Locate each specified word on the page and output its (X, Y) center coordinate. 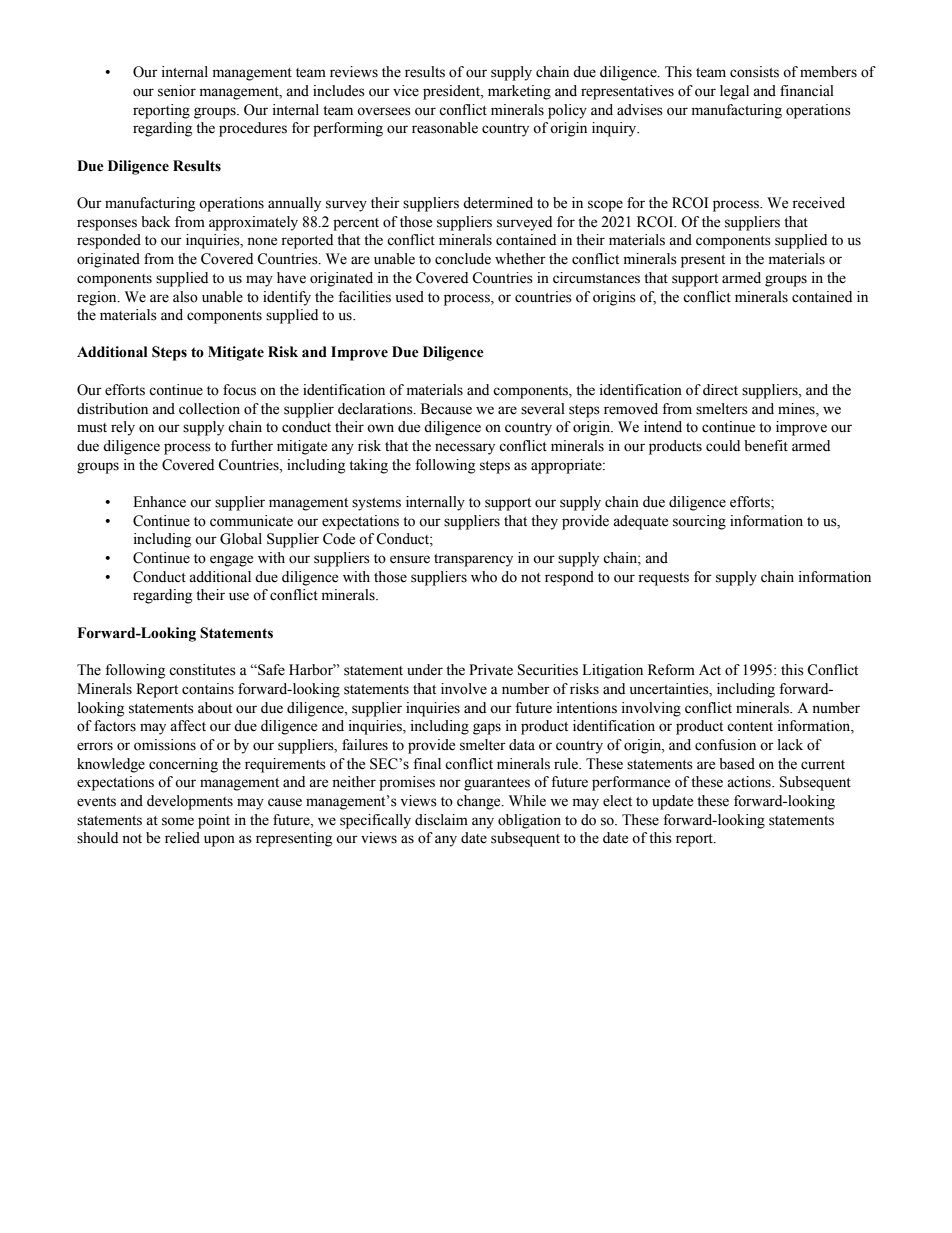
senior (177, 91)
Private (491, 670)
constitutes (202, 670)
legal (734, 92)
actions (750, 782)
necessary (465, 449)
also (185, 297)
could (723, 446)
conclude (463, 259)
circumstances (596, 278)
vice (406, 91)
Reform (671, 670)
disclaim (441, 820)
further (252, 446)
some (178, 821)
